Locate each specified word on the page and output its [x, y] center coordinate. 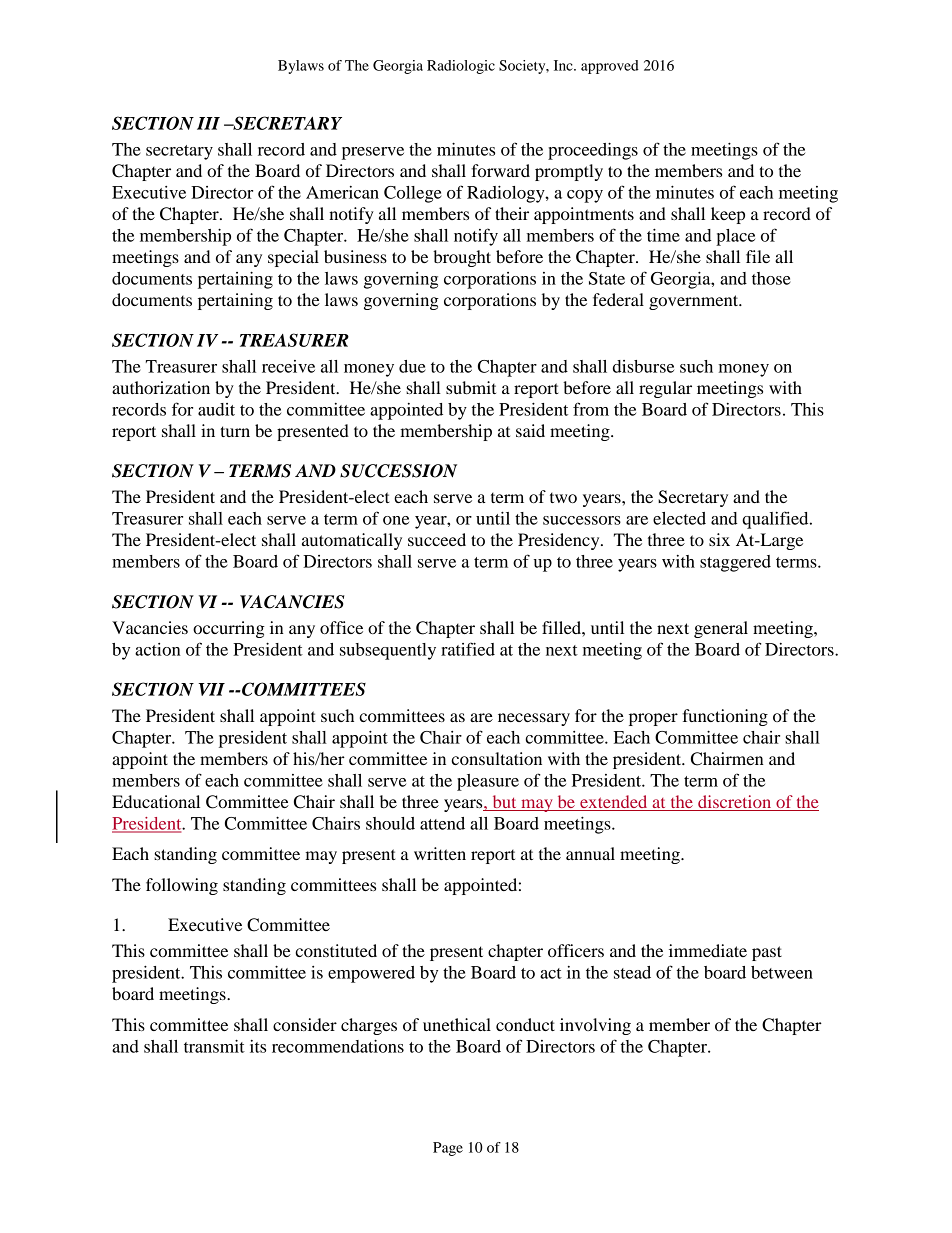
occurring [229, 629]
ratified [468, 649]
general [721, 629]
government [695, 302]
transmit [214, 1046]
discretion [734, 801]
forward [500, 170]
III [208, 123]
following [182, 886]
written [440, 853]
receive [288, 366]
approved [610, 67]
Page [448, 1149]
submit [471, 387]
